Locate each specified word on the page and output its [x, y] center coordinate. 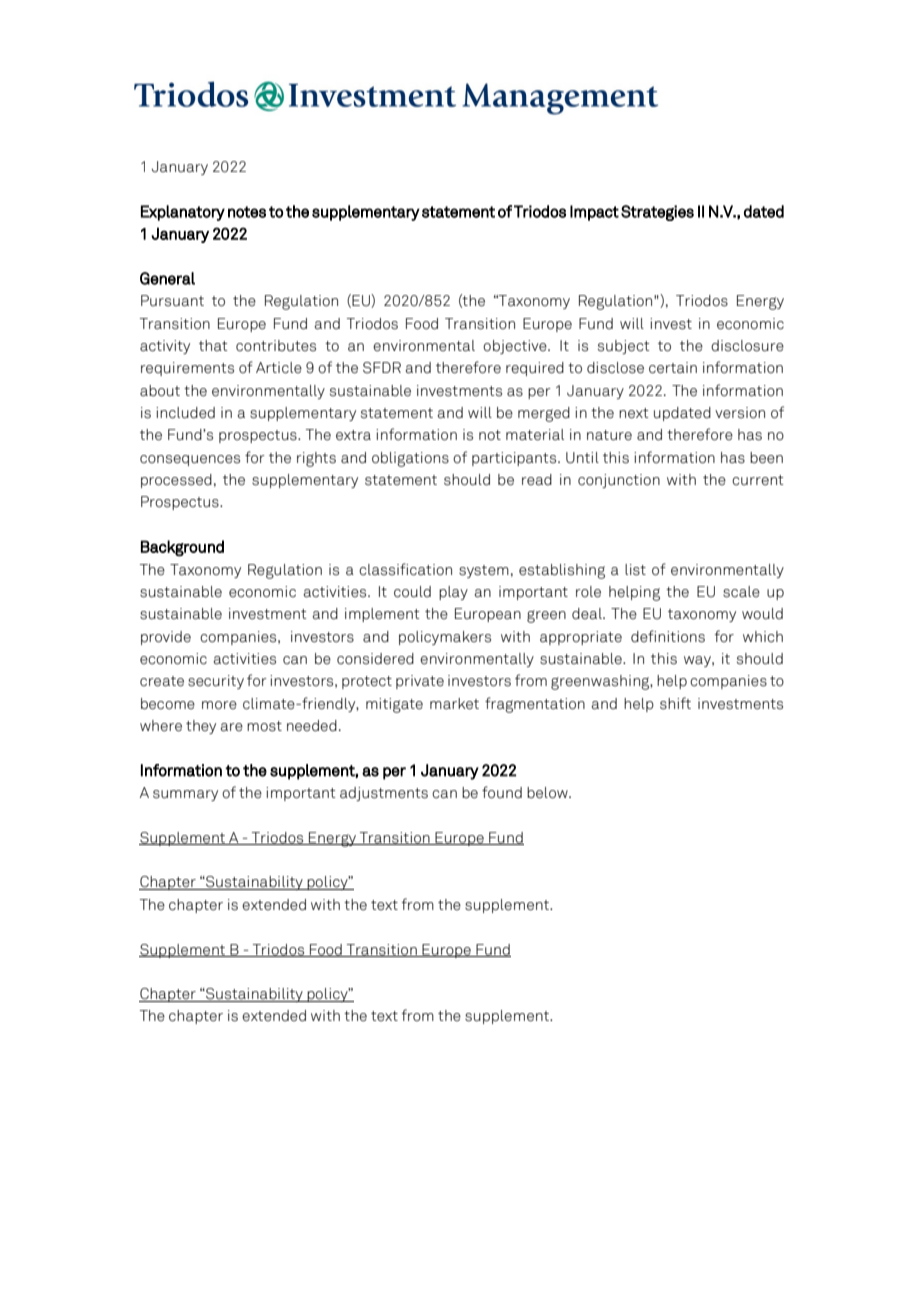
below [548, 793]
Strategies [657, 213]
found [502, 792]
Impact [594, 213]
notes [247, 212]
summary [185, 795]
